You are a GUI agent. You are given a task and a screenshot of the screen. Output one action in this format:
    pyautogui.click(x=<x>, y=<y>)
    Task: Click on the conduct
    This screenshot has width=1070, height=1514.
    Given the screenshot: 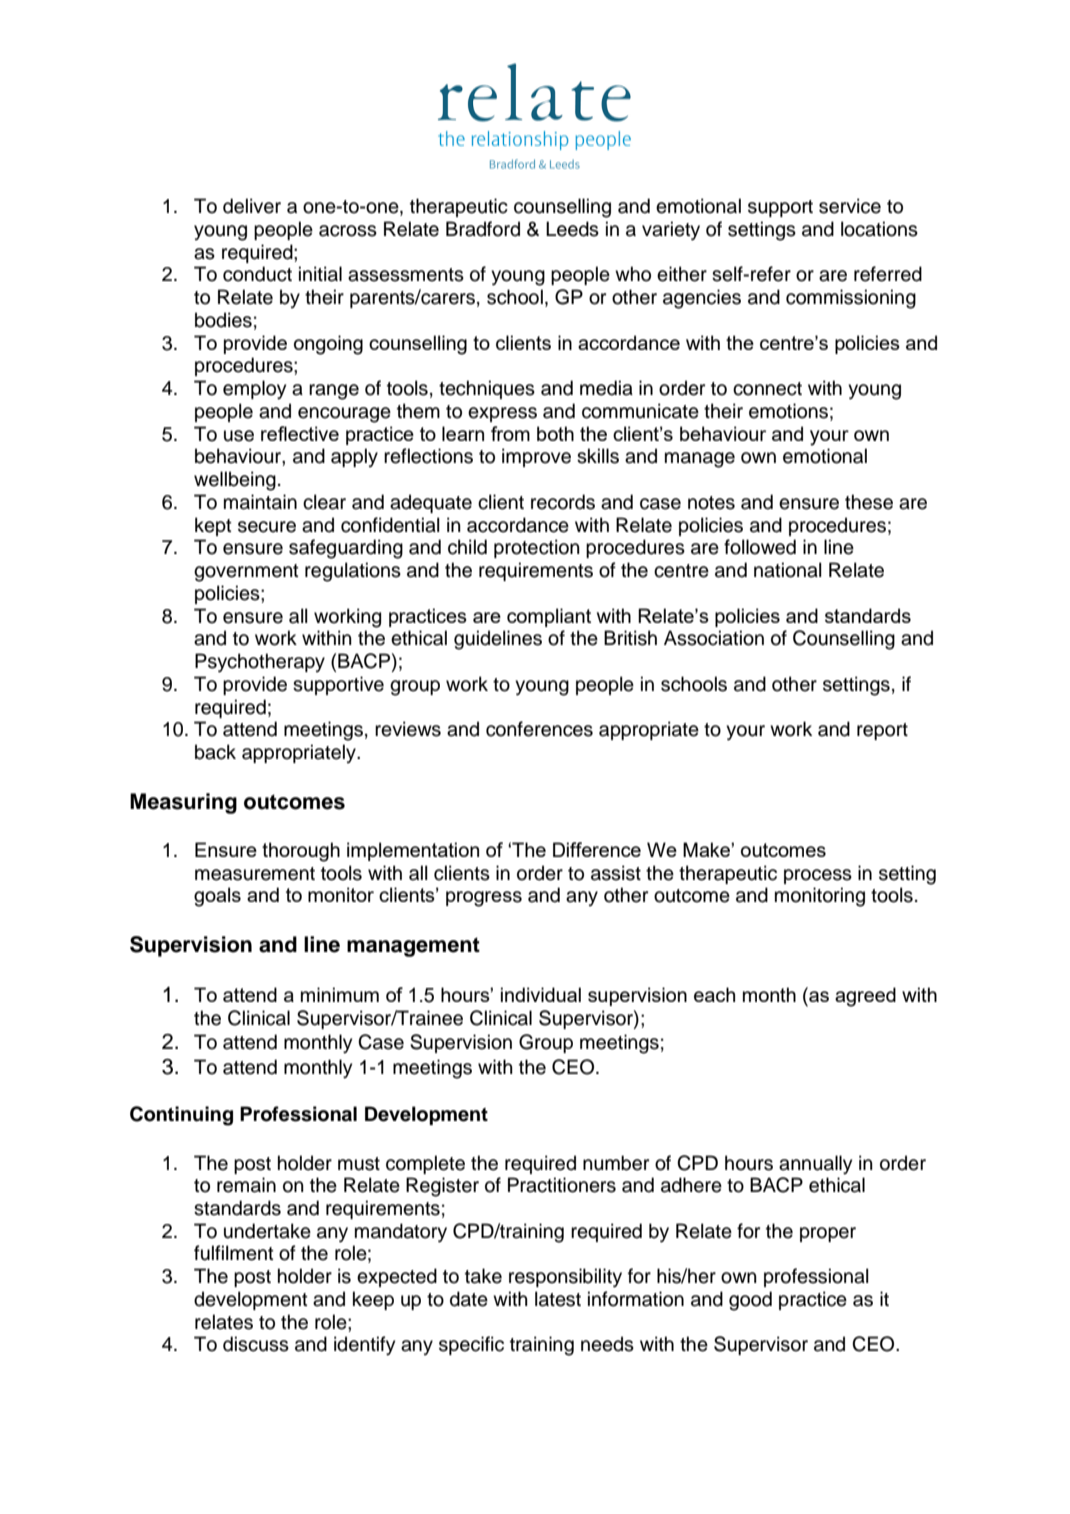 What is the action you would take?
    pyautogui.click(x=257, y=274)
